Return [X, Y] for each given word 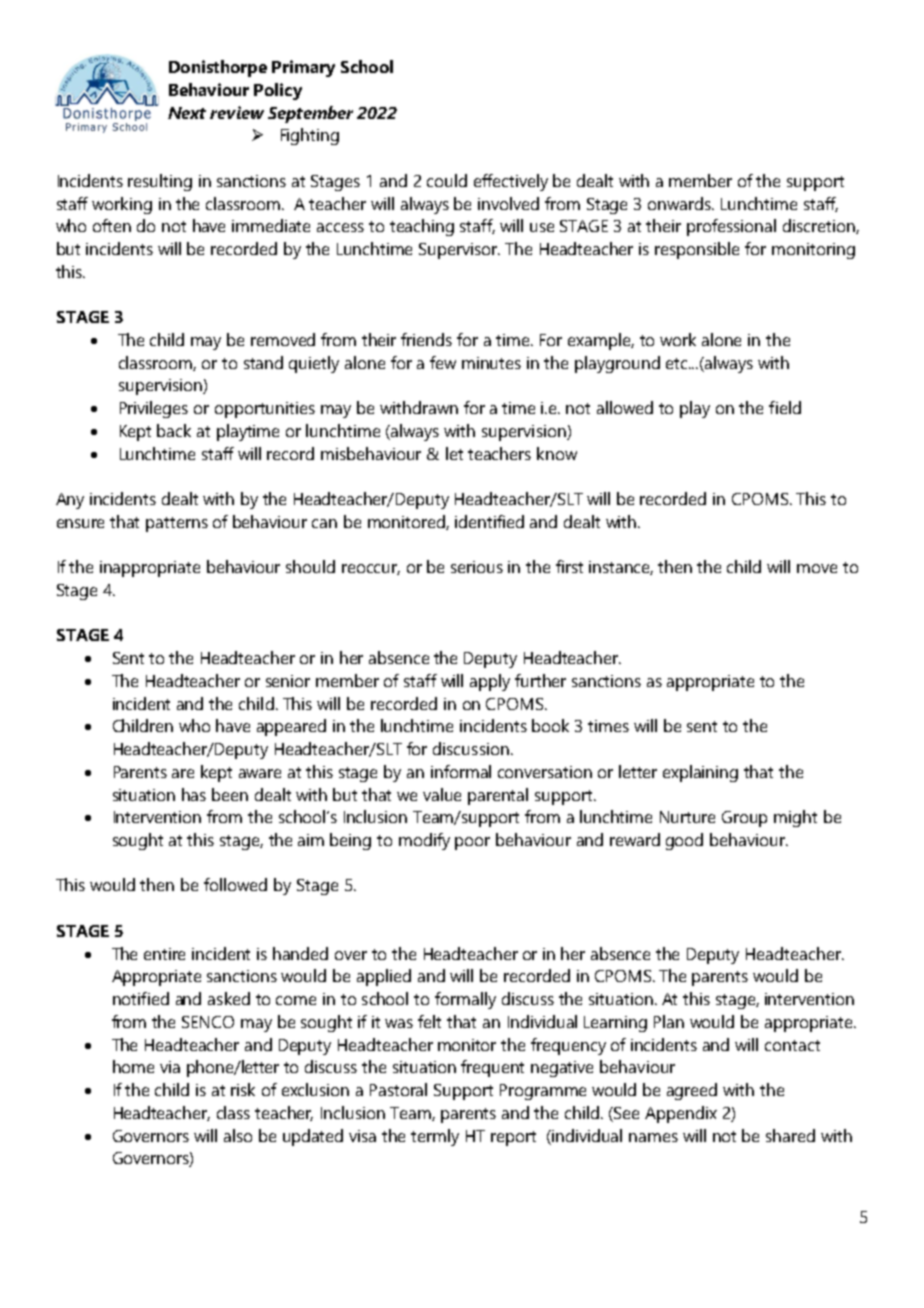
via [170, 1067]
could [447, 180]
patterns [177, 524]
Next [187, 113]
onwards [681, 203]
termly [435, 1137]
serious [477, 567]
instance [621, 568]
